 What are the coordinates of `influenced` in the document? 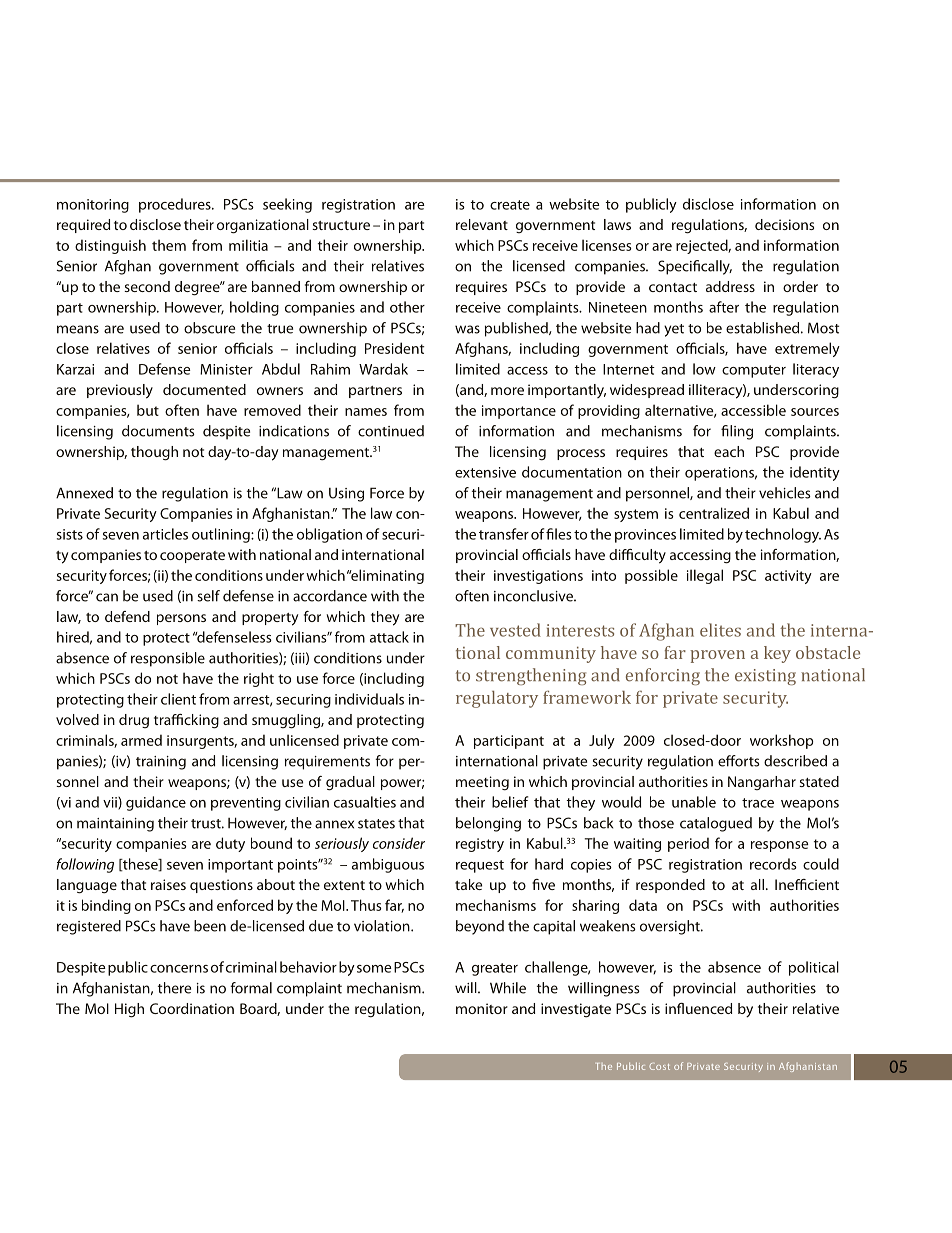 It's located at (698, 1008).
